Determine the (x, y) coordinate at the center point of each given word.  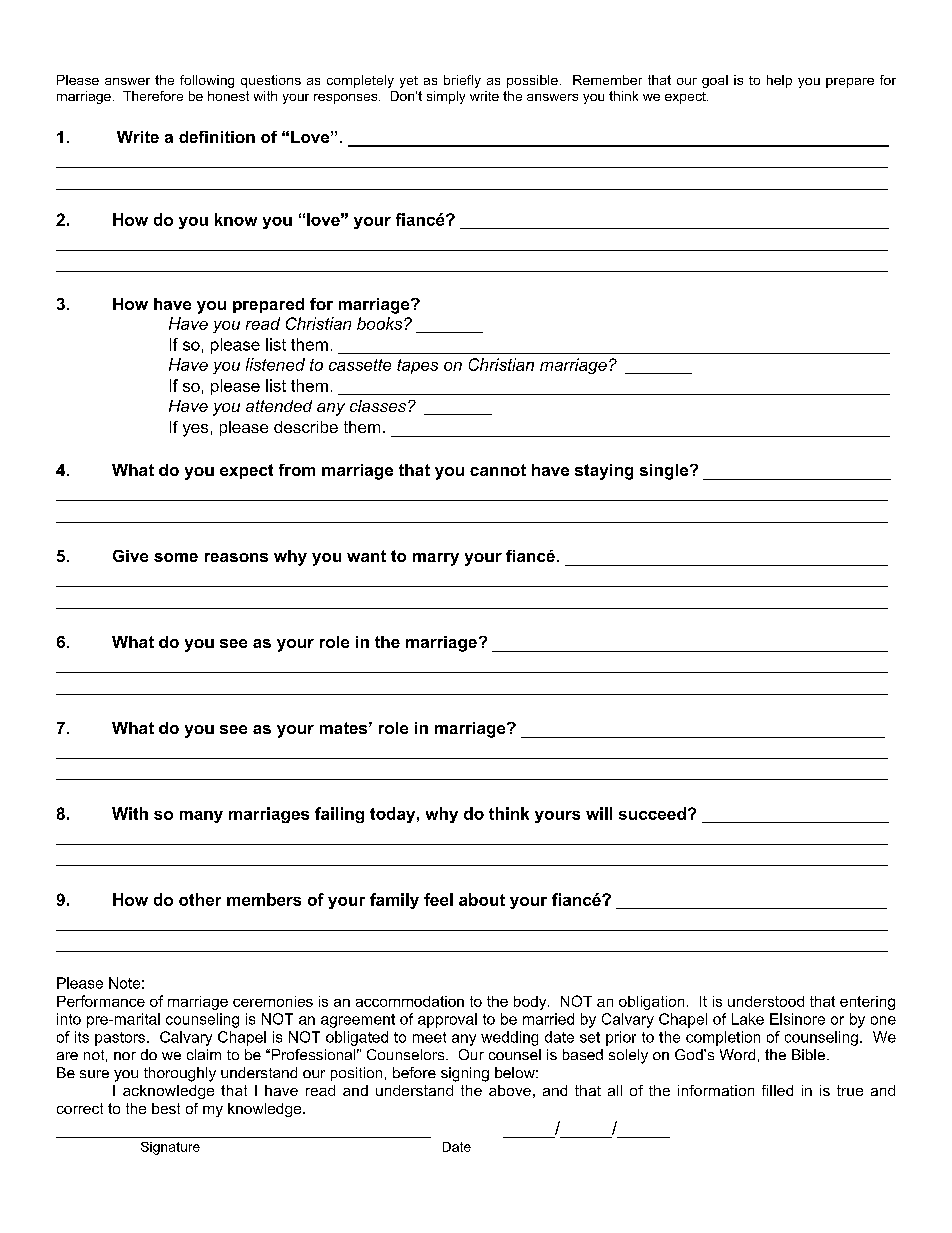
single (665, 472)
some (176, 557)
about (482, 899)
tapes (417, 366)
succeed (652, 813)
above (510, 1090)
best (166, 1108)
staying (604, 472)
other (200, 899)
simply (446, 97)
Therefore (153, 96)
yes (195, 430)
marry (436, 559)
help (779, 81)
